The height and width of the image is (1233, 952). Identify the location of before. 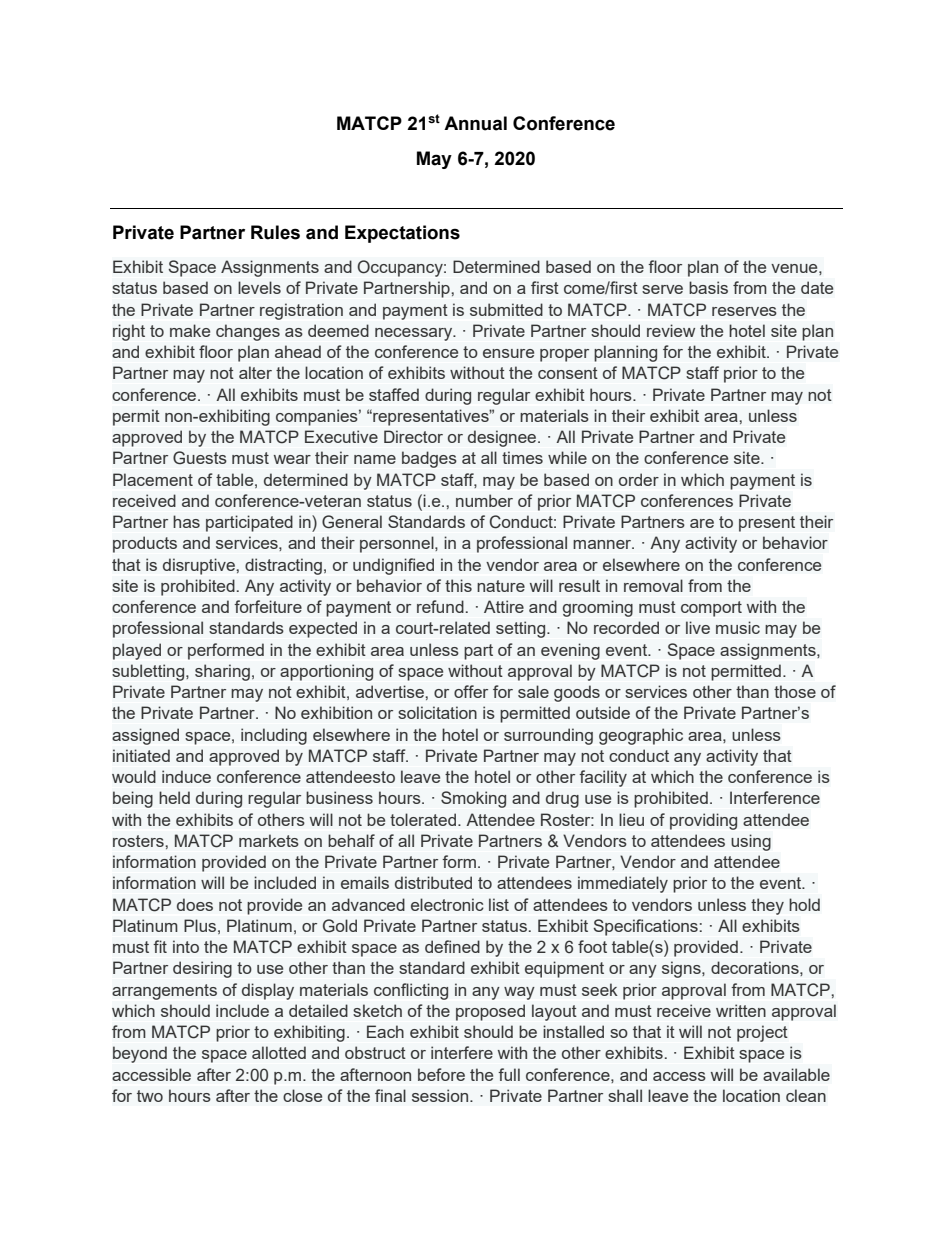
(441, 1074).
